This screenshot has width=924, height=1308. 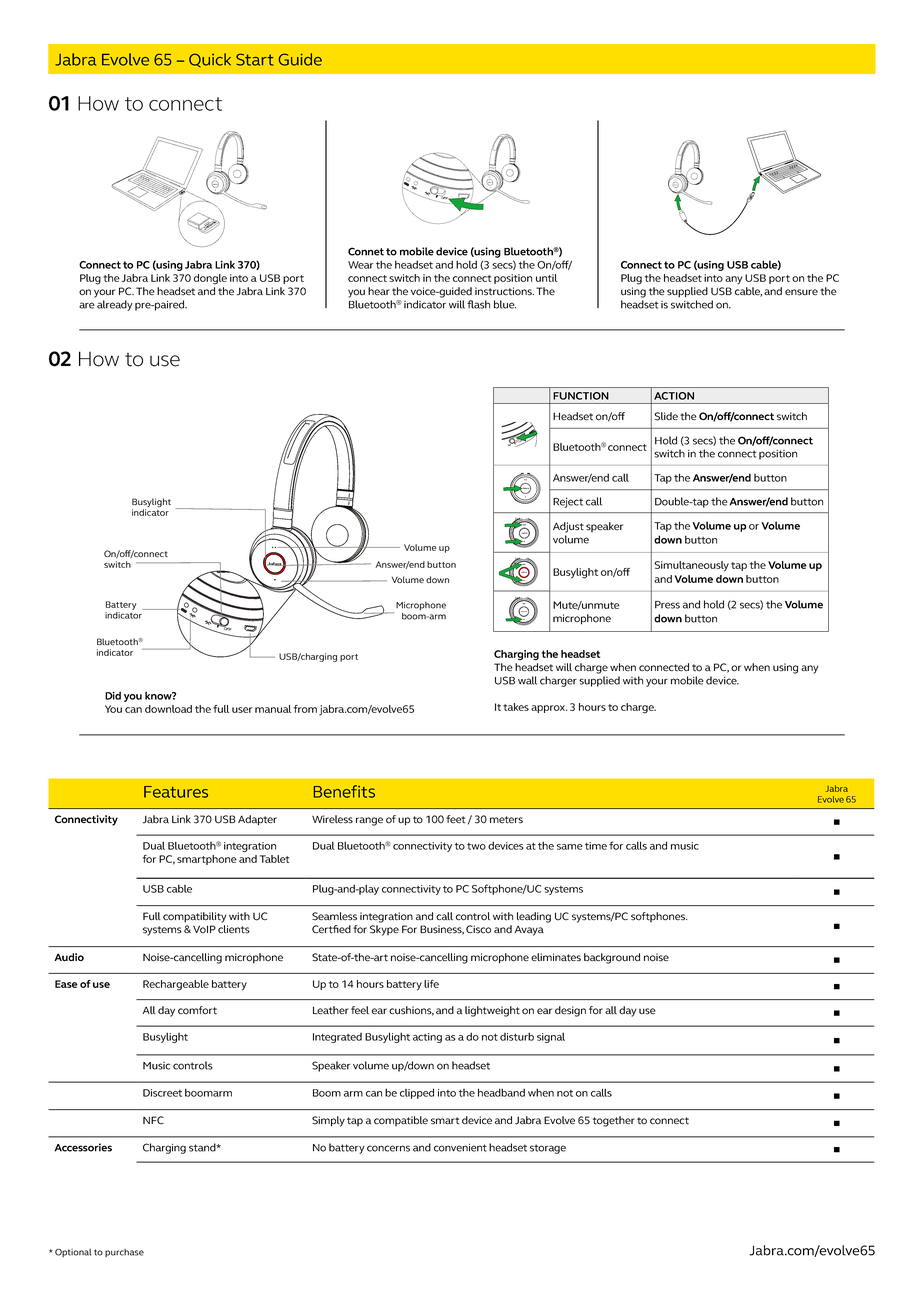 What do you see at coordinates (667, 605) in the screenshot?
I see `Press` at bounding box center [667, 605].
